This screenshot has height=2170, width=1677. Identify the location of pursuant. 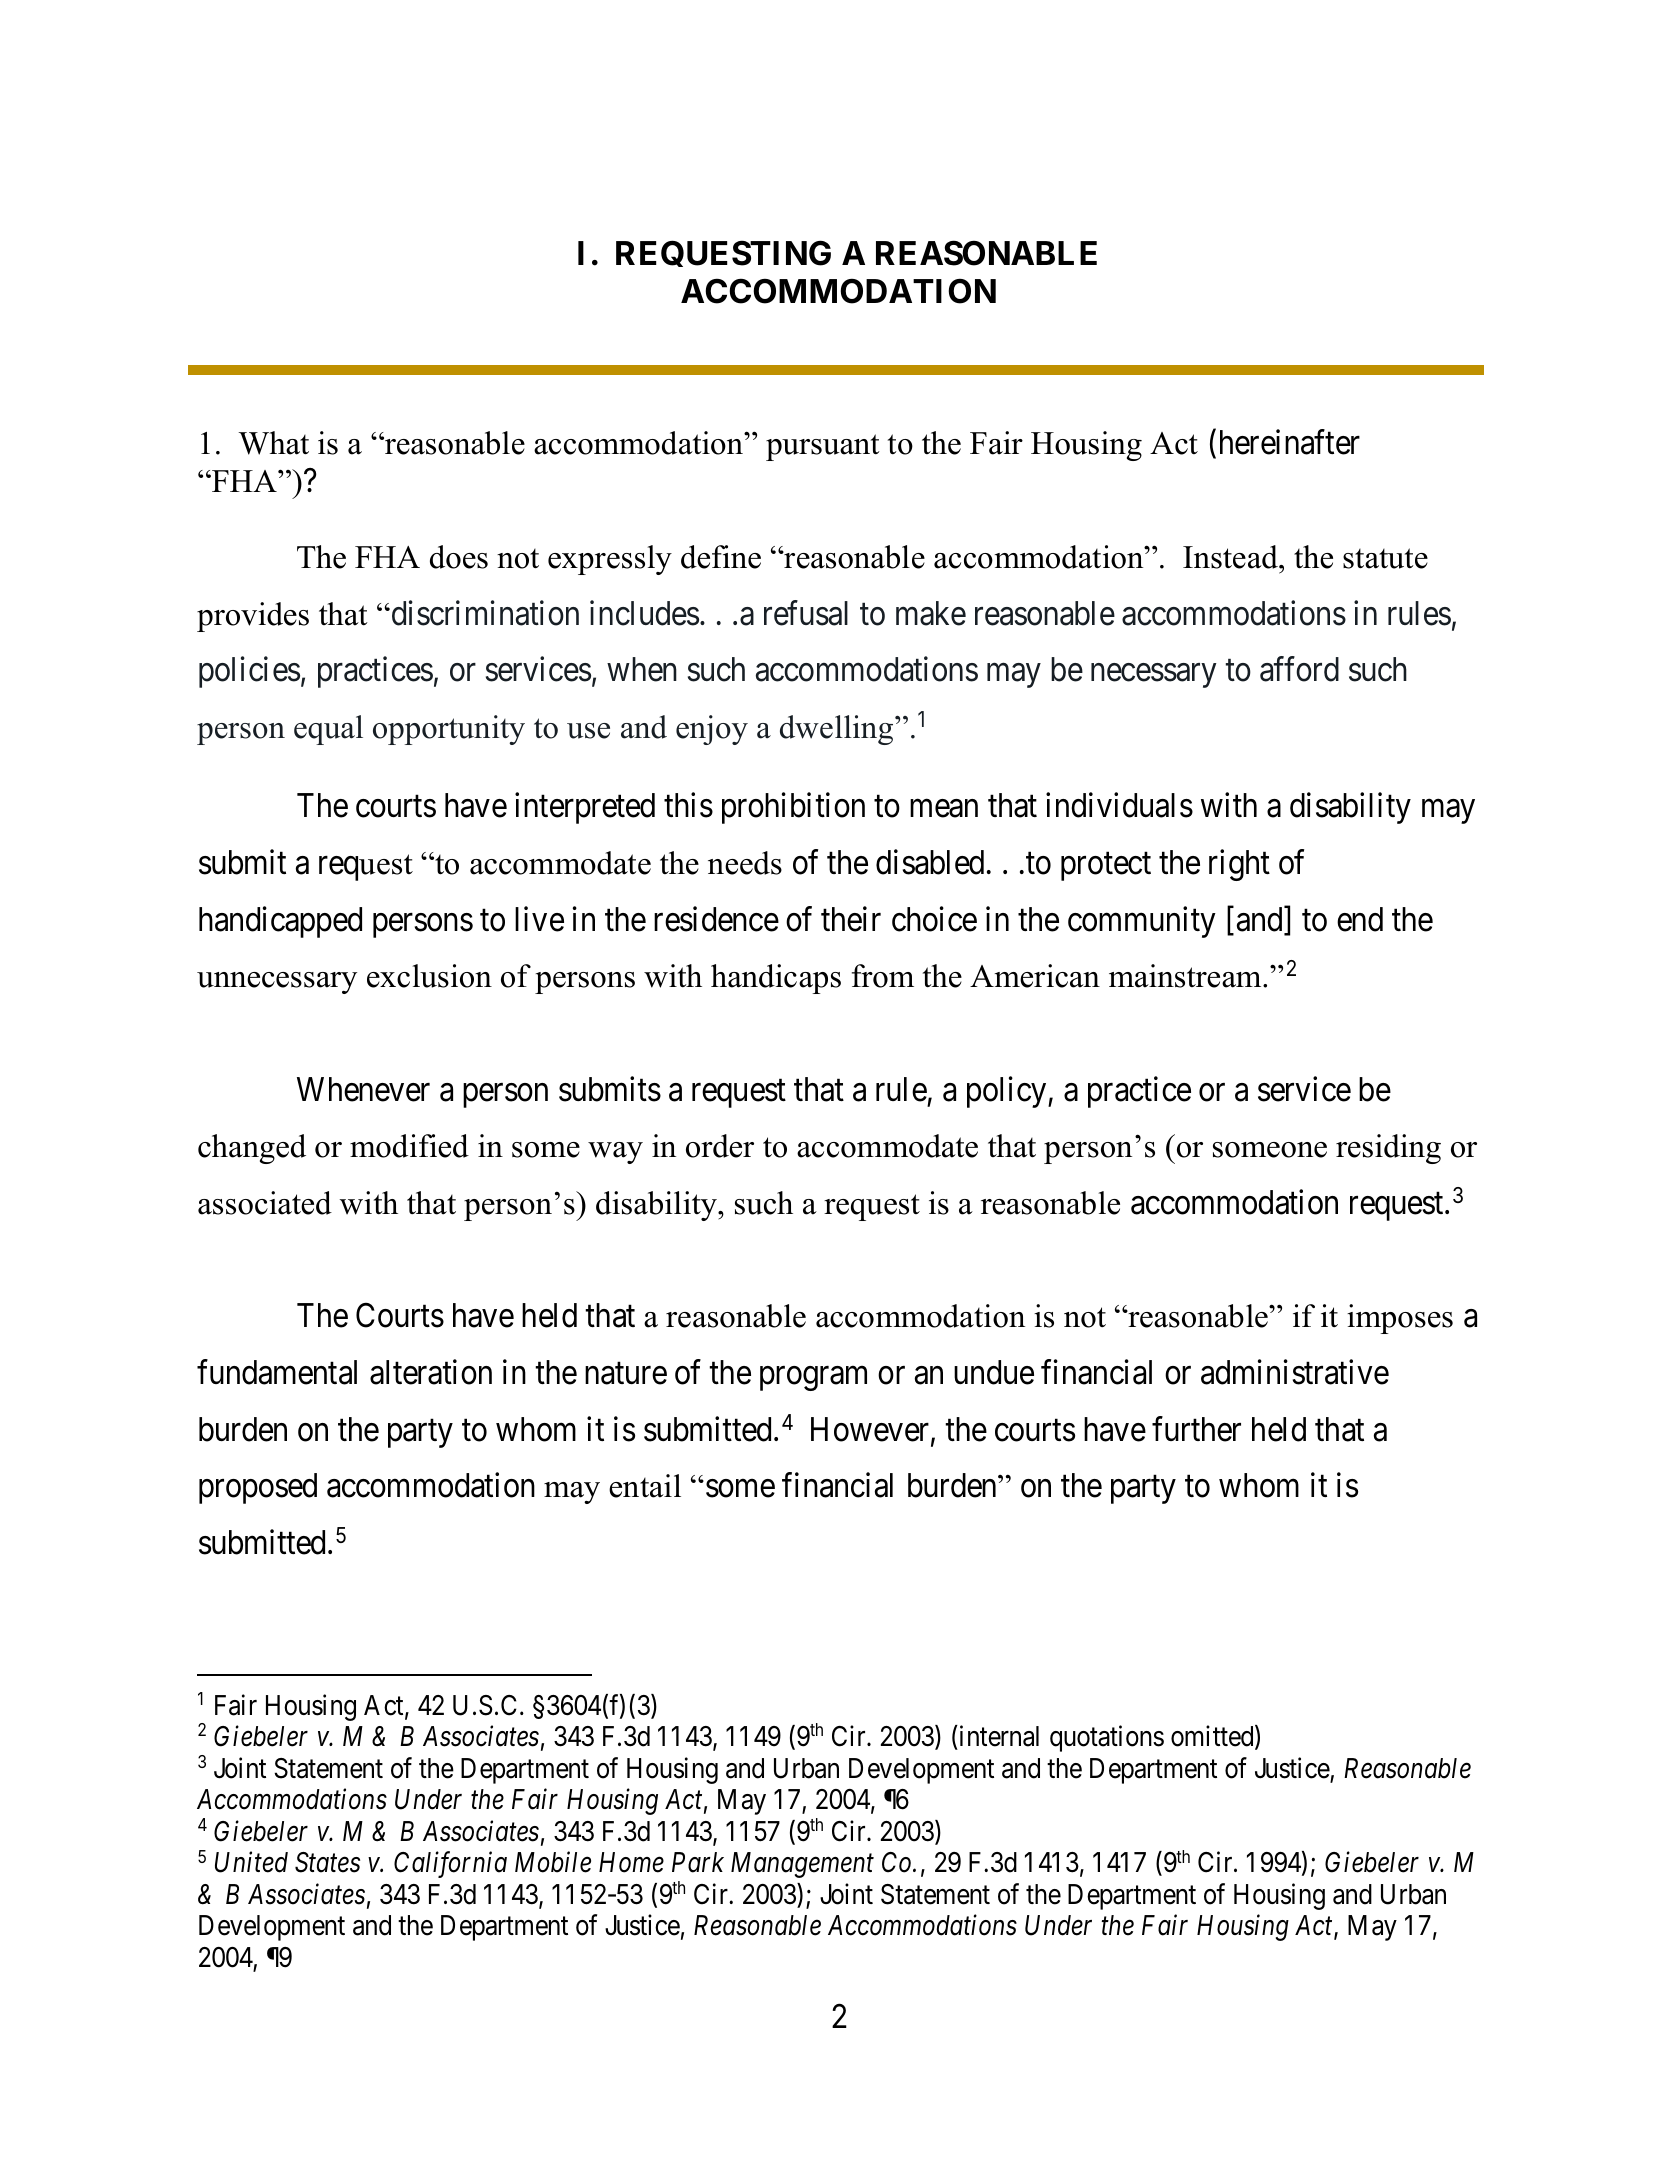
(823, 447).
